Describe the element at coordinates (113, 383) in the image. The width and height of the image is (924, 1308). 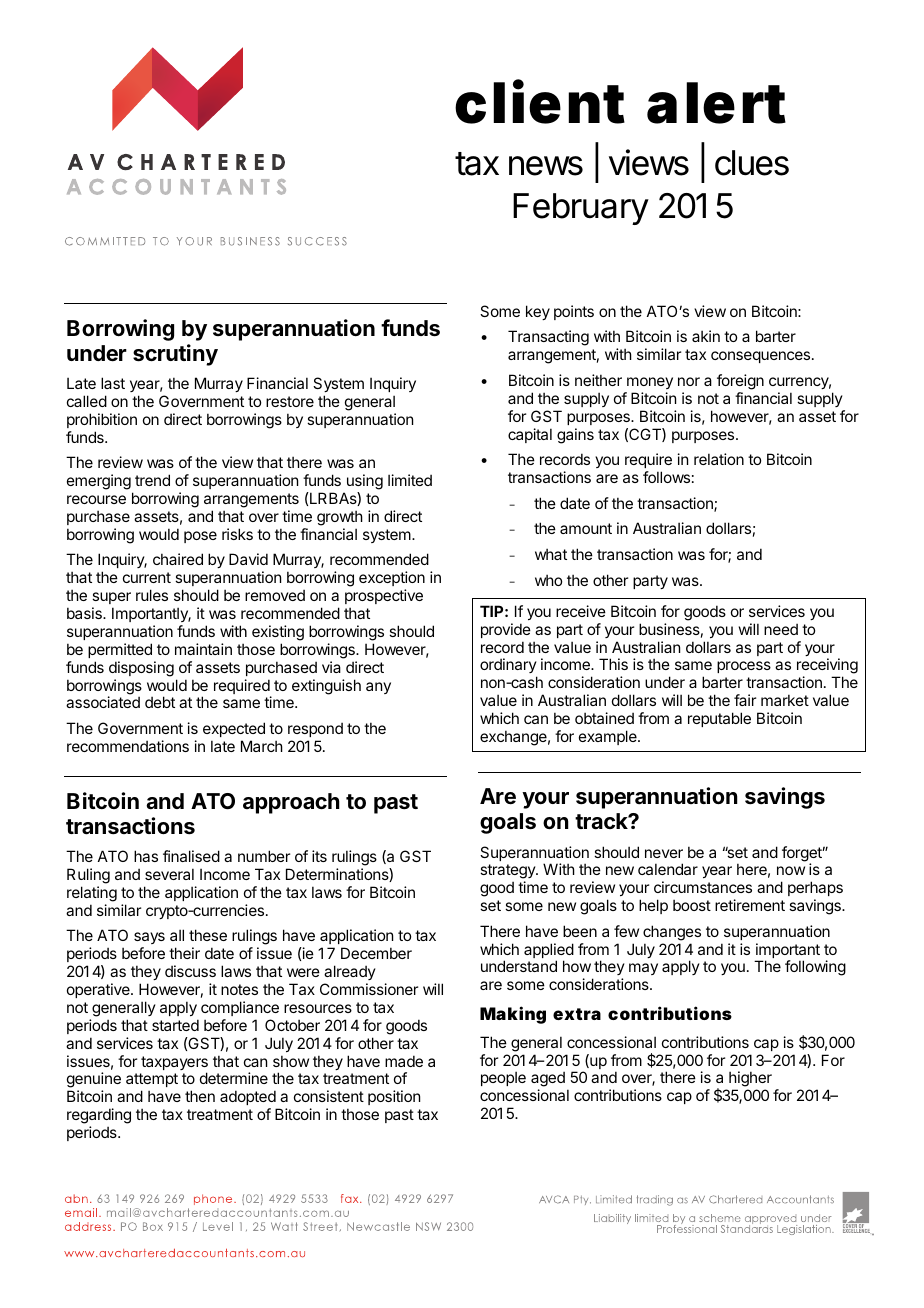
I see `last` at that location.
